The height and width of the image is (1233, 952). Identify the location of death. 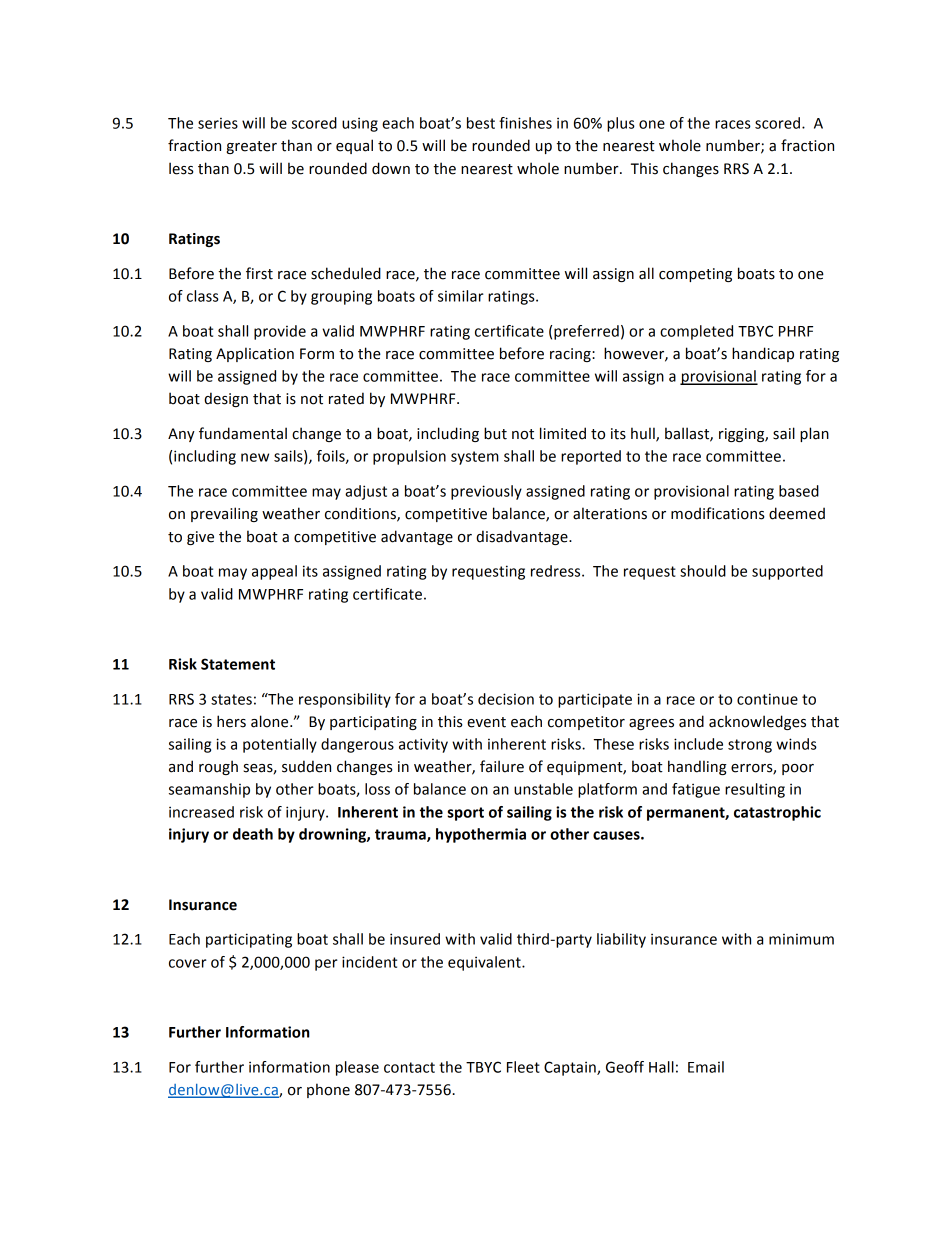
(253, 834).
